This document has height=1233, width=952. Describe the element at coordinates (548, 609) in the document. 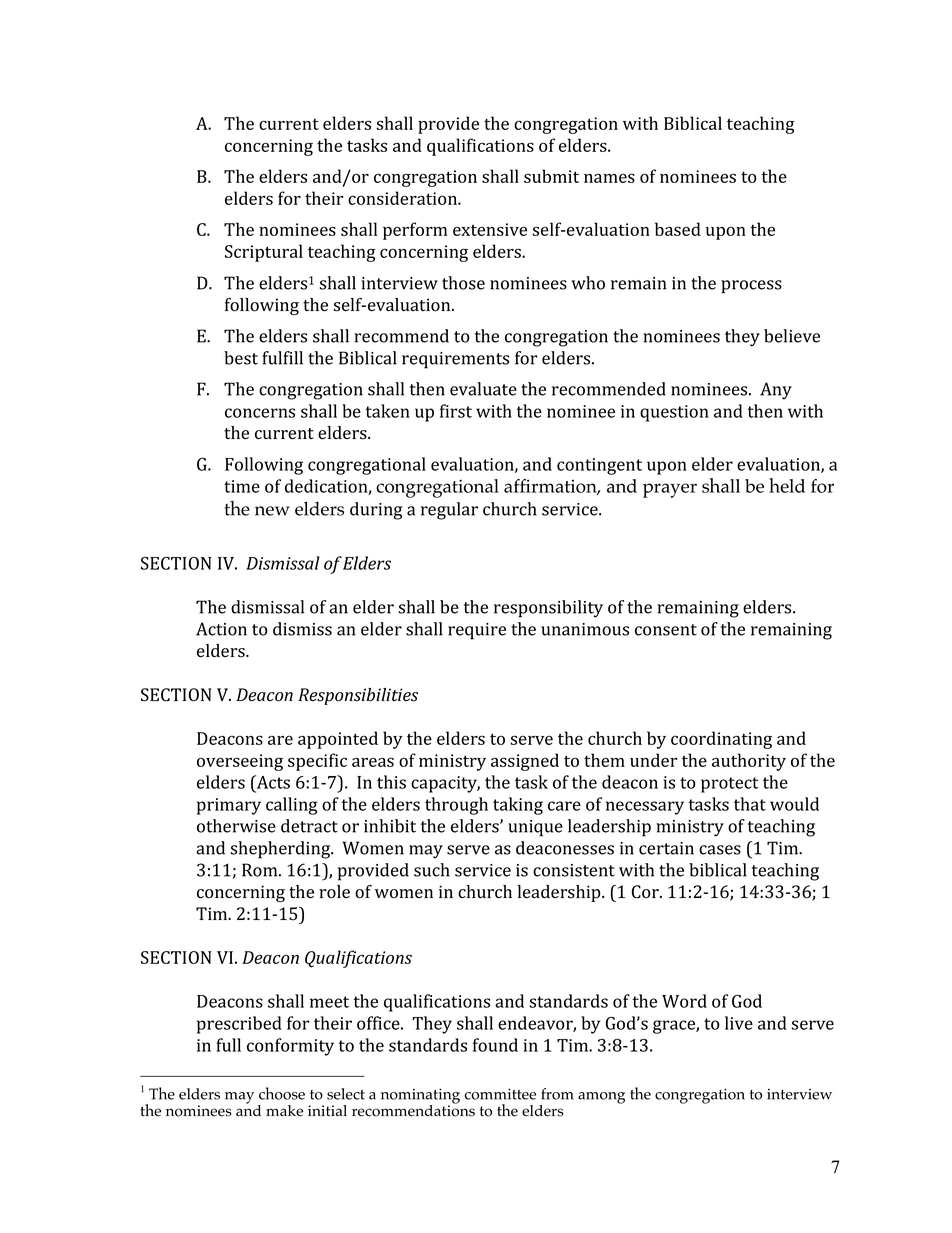

I see `responsibility` at that location.
